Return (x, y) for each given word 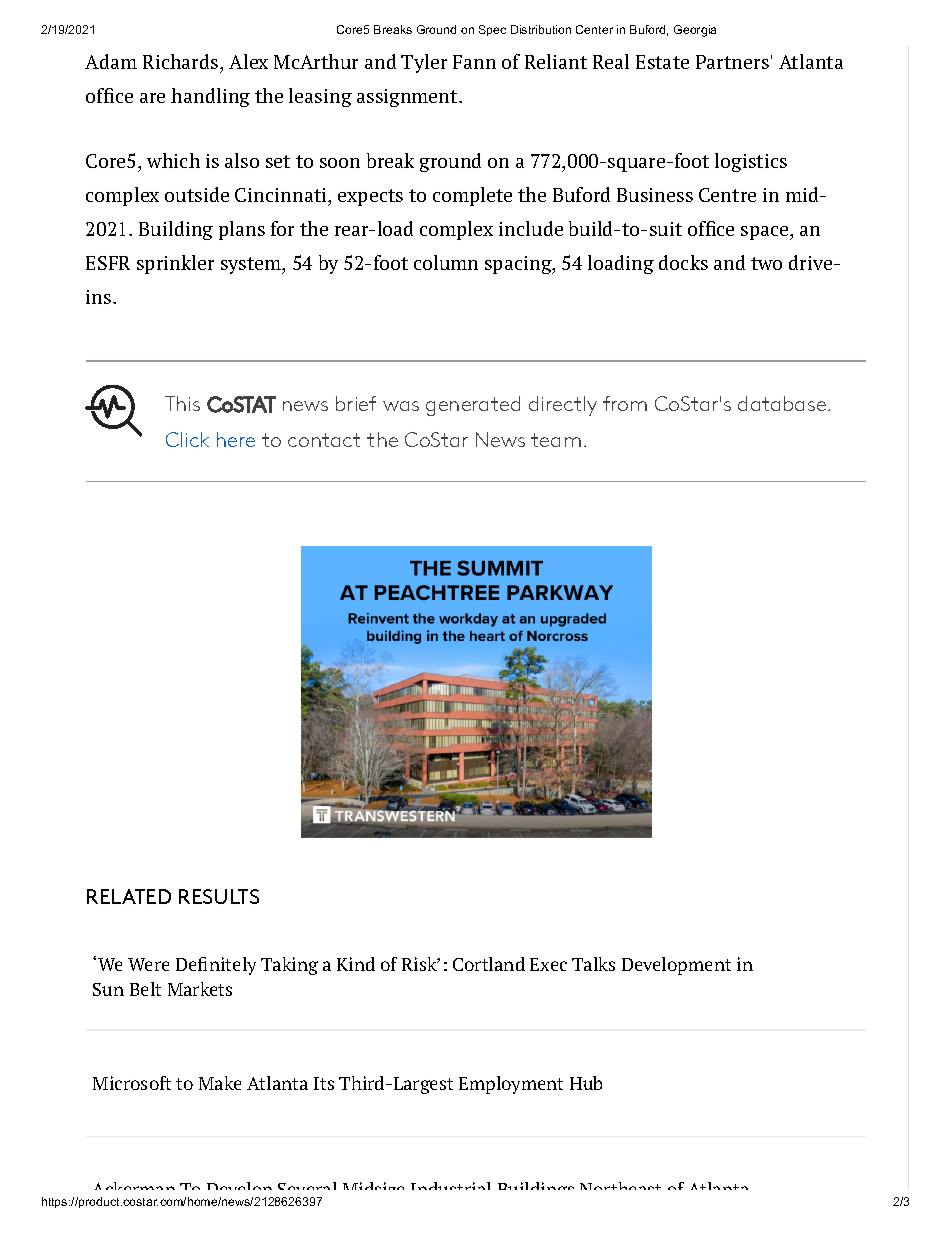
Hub (586, 1083)
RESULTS (219, 896)
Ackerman (135, 1190)
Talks (593, 964)
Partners (732, 62)
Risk (420, 964)
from (625, 403)
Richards (182, 61)
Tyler (424, 63)
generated (473, 406)
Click (187, 439)
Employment (511, 1085)
